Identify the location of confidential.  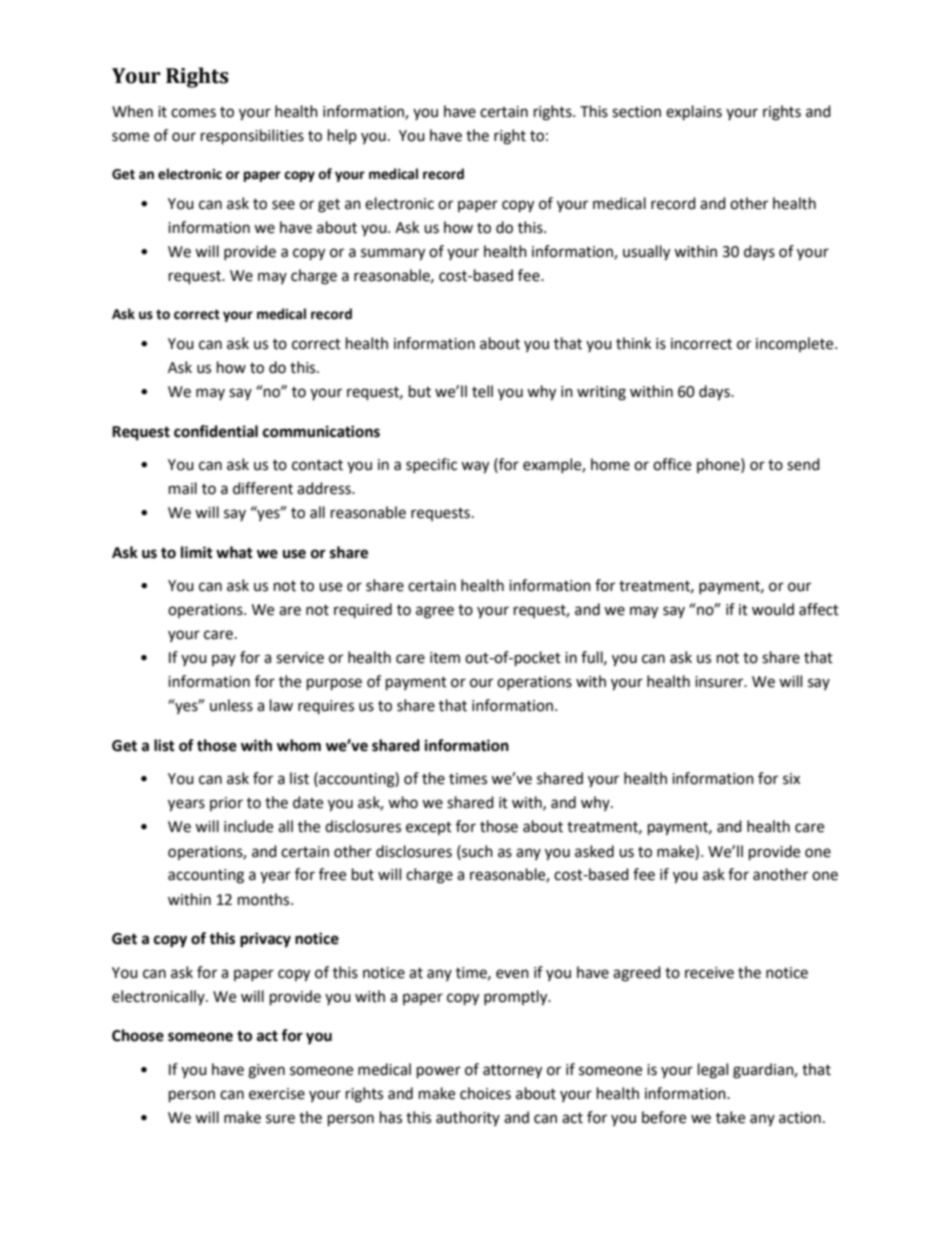
(216, 431).
